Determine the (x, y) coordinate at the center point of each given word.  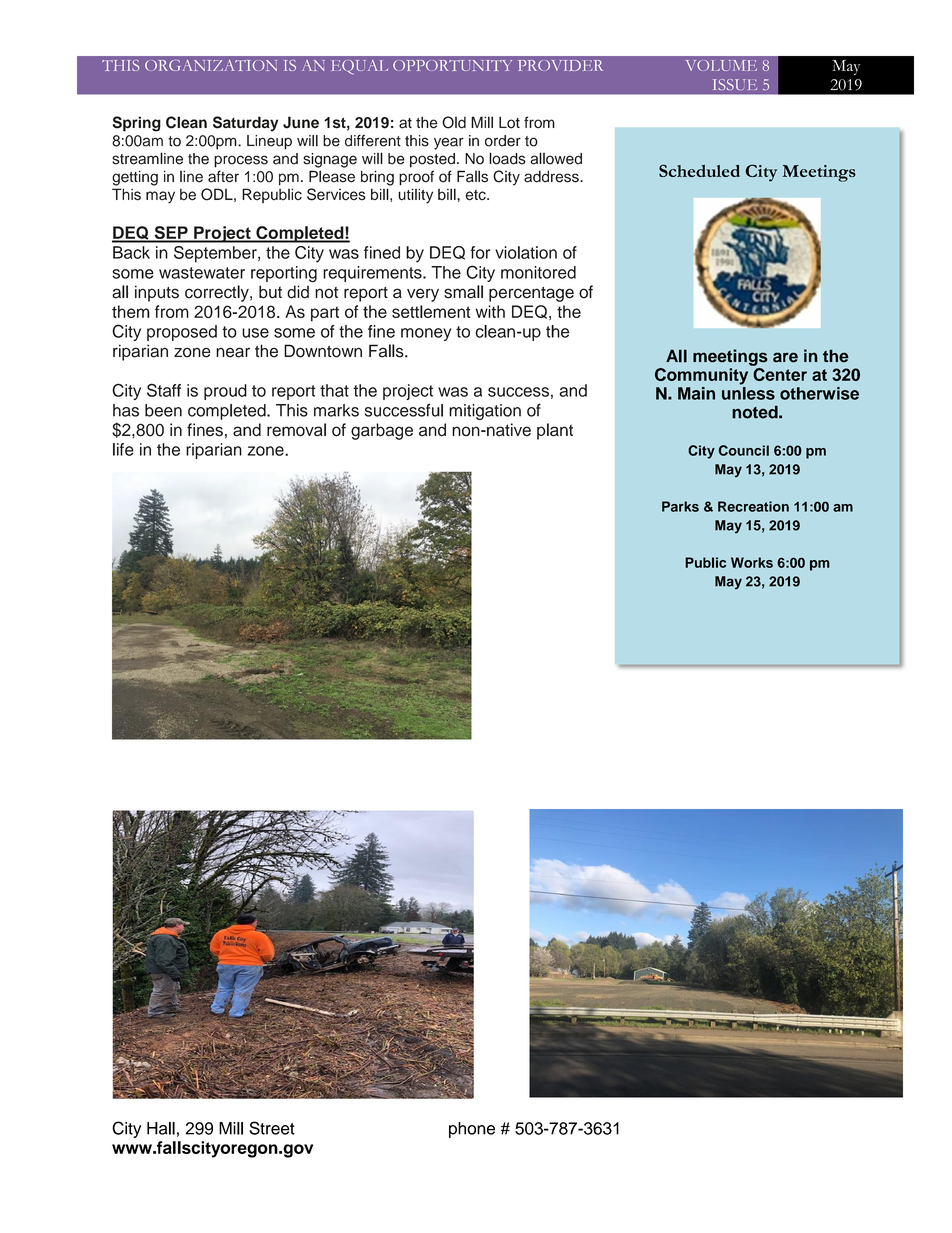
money (426, 334)
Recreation (753, 506)
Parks (680, 506)
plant (555, 431)
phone (472, 1130)
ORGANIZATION (211, 65)
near (233, 352)
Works (752, 562)
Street (272, 1128)
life (123, 449)
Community (701, 376)
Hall (161, 1128)
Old (454, 122)
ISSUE (735, 84)
